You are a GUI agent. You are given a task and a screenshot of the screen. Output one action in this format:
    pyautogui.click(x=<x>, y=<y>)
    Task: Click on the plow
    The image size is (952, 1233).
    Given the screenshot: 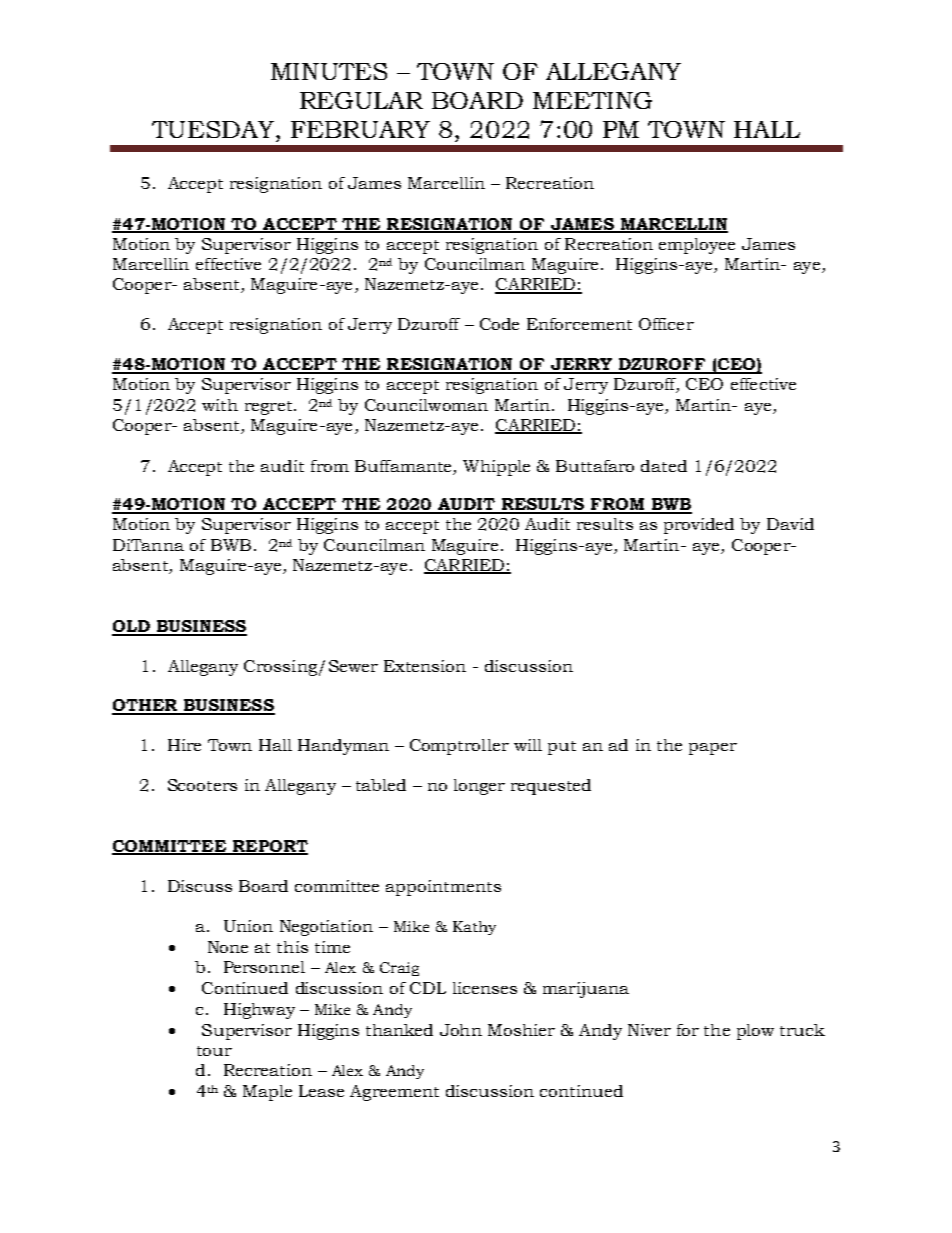 What is the action you would take?
    pyautogui.click(x=755, y=1032)
